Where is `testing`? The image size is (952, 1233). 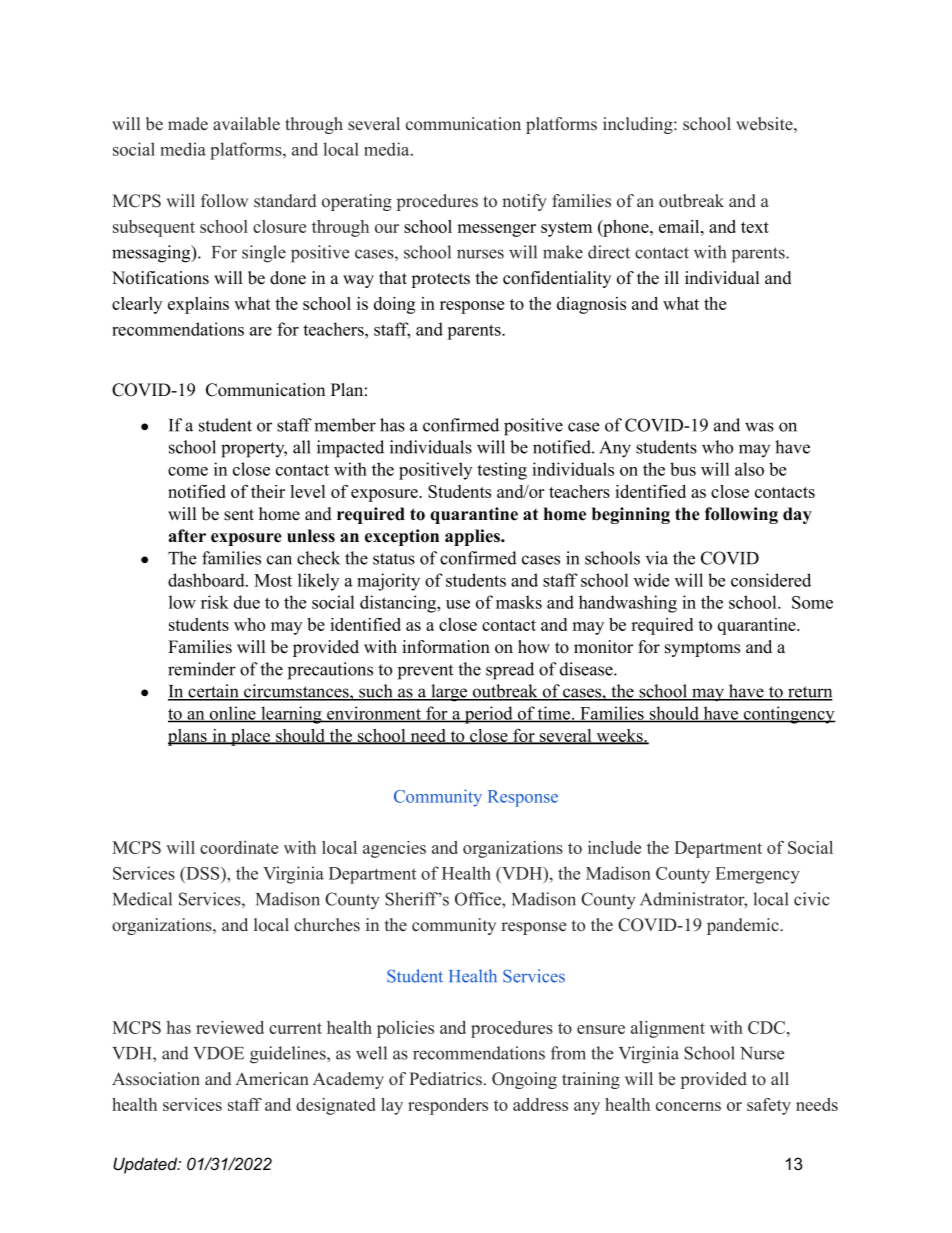 testing is located at coordinates (502, 471).
